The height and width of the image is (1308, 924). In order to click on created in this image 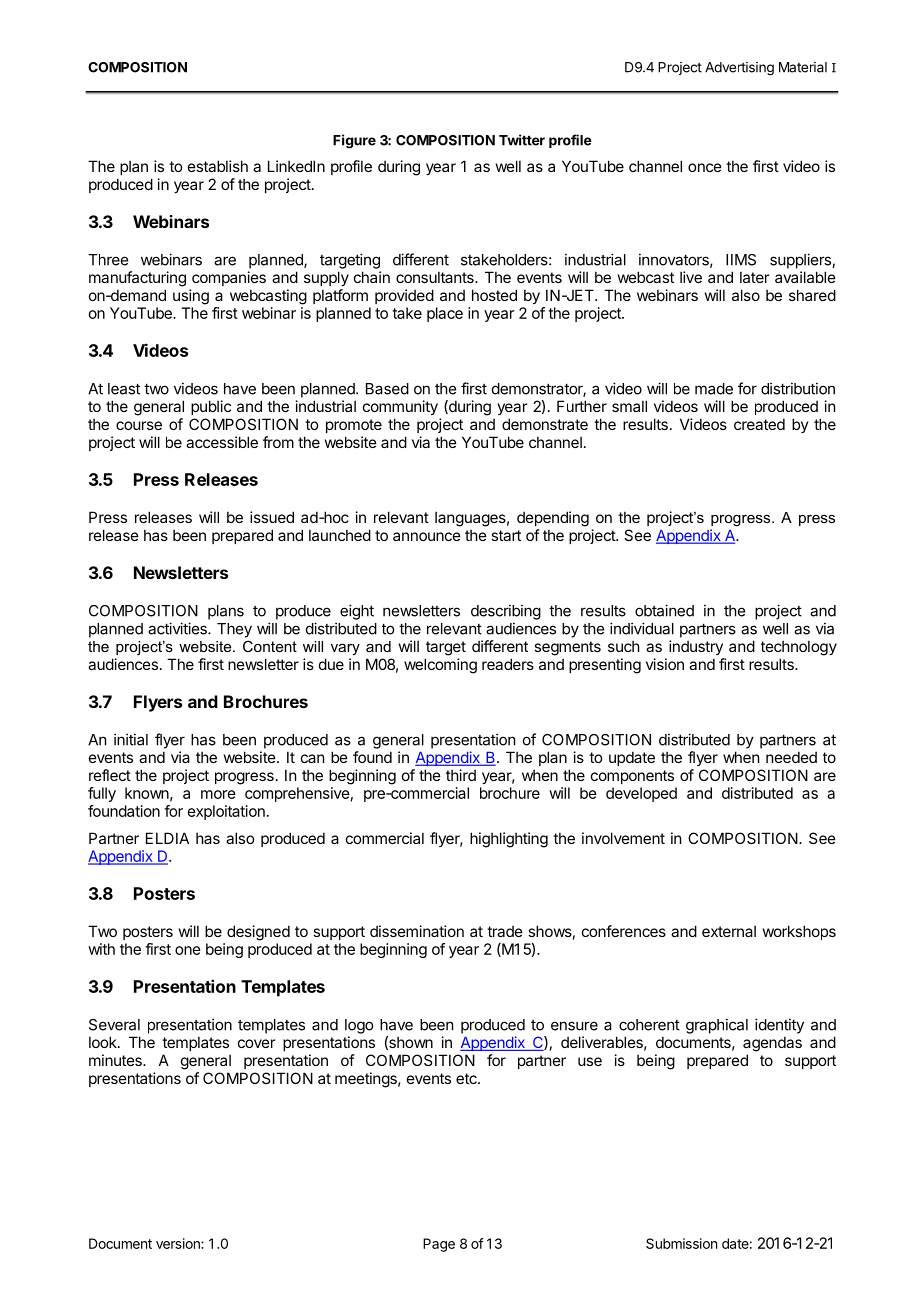, I will do `click(759, 424)`.
